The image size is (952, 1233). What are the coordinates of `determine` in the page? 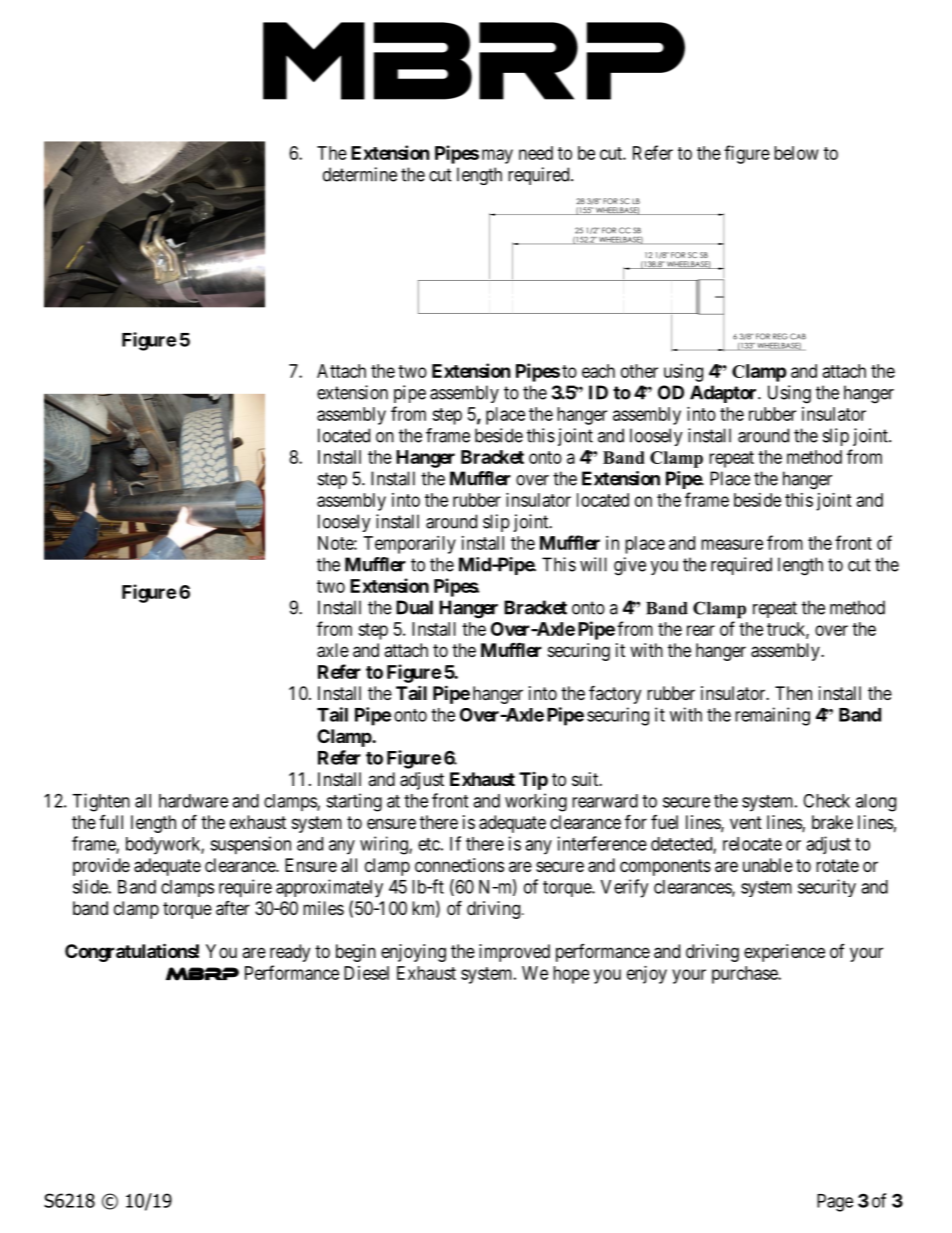 It's located at (360, 174).
